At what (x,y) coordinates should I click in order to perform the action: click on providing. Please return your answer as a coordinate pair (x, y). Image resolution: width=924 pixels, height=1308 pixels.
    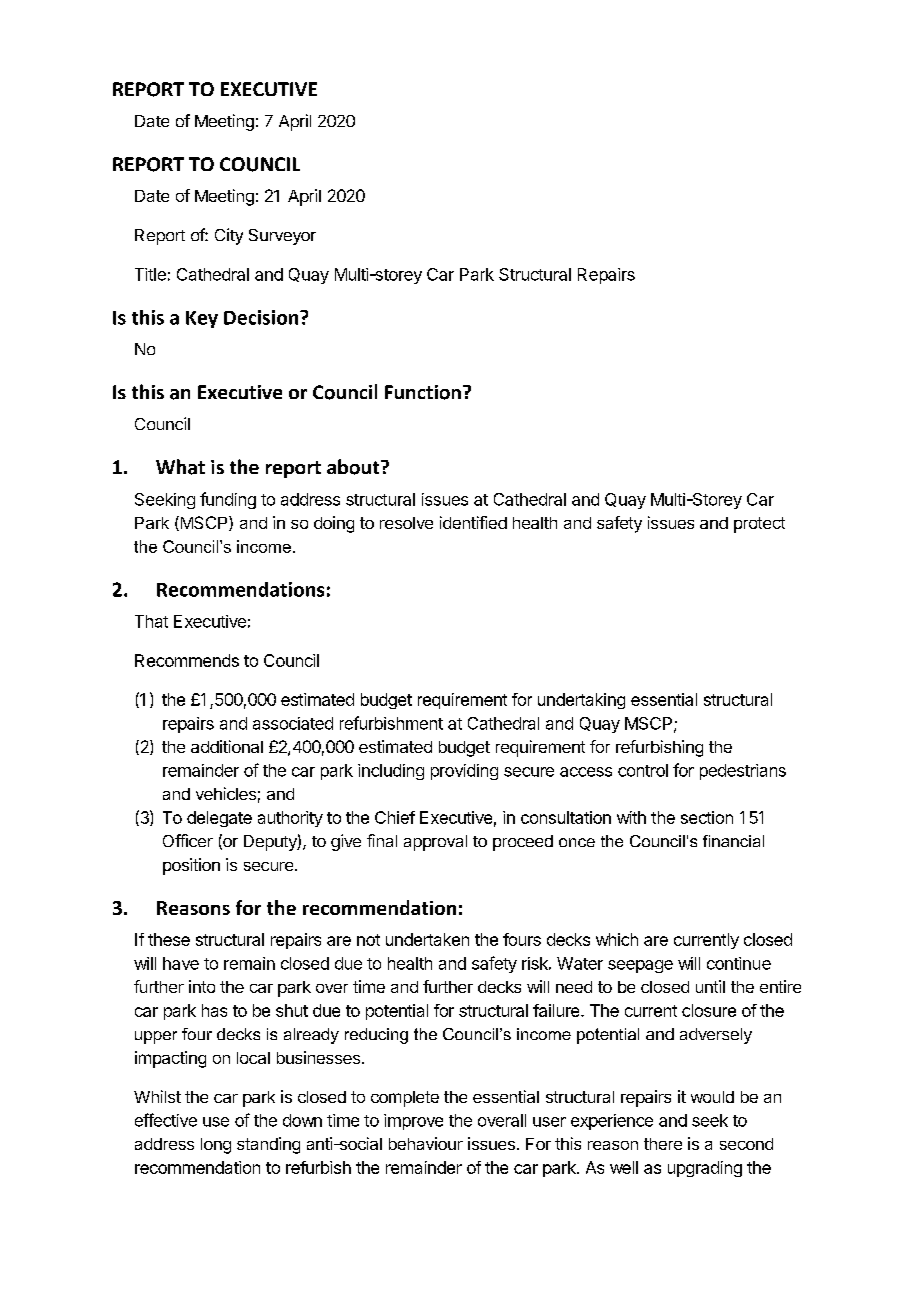
    Looking at the image, I should click on (464, 772).
